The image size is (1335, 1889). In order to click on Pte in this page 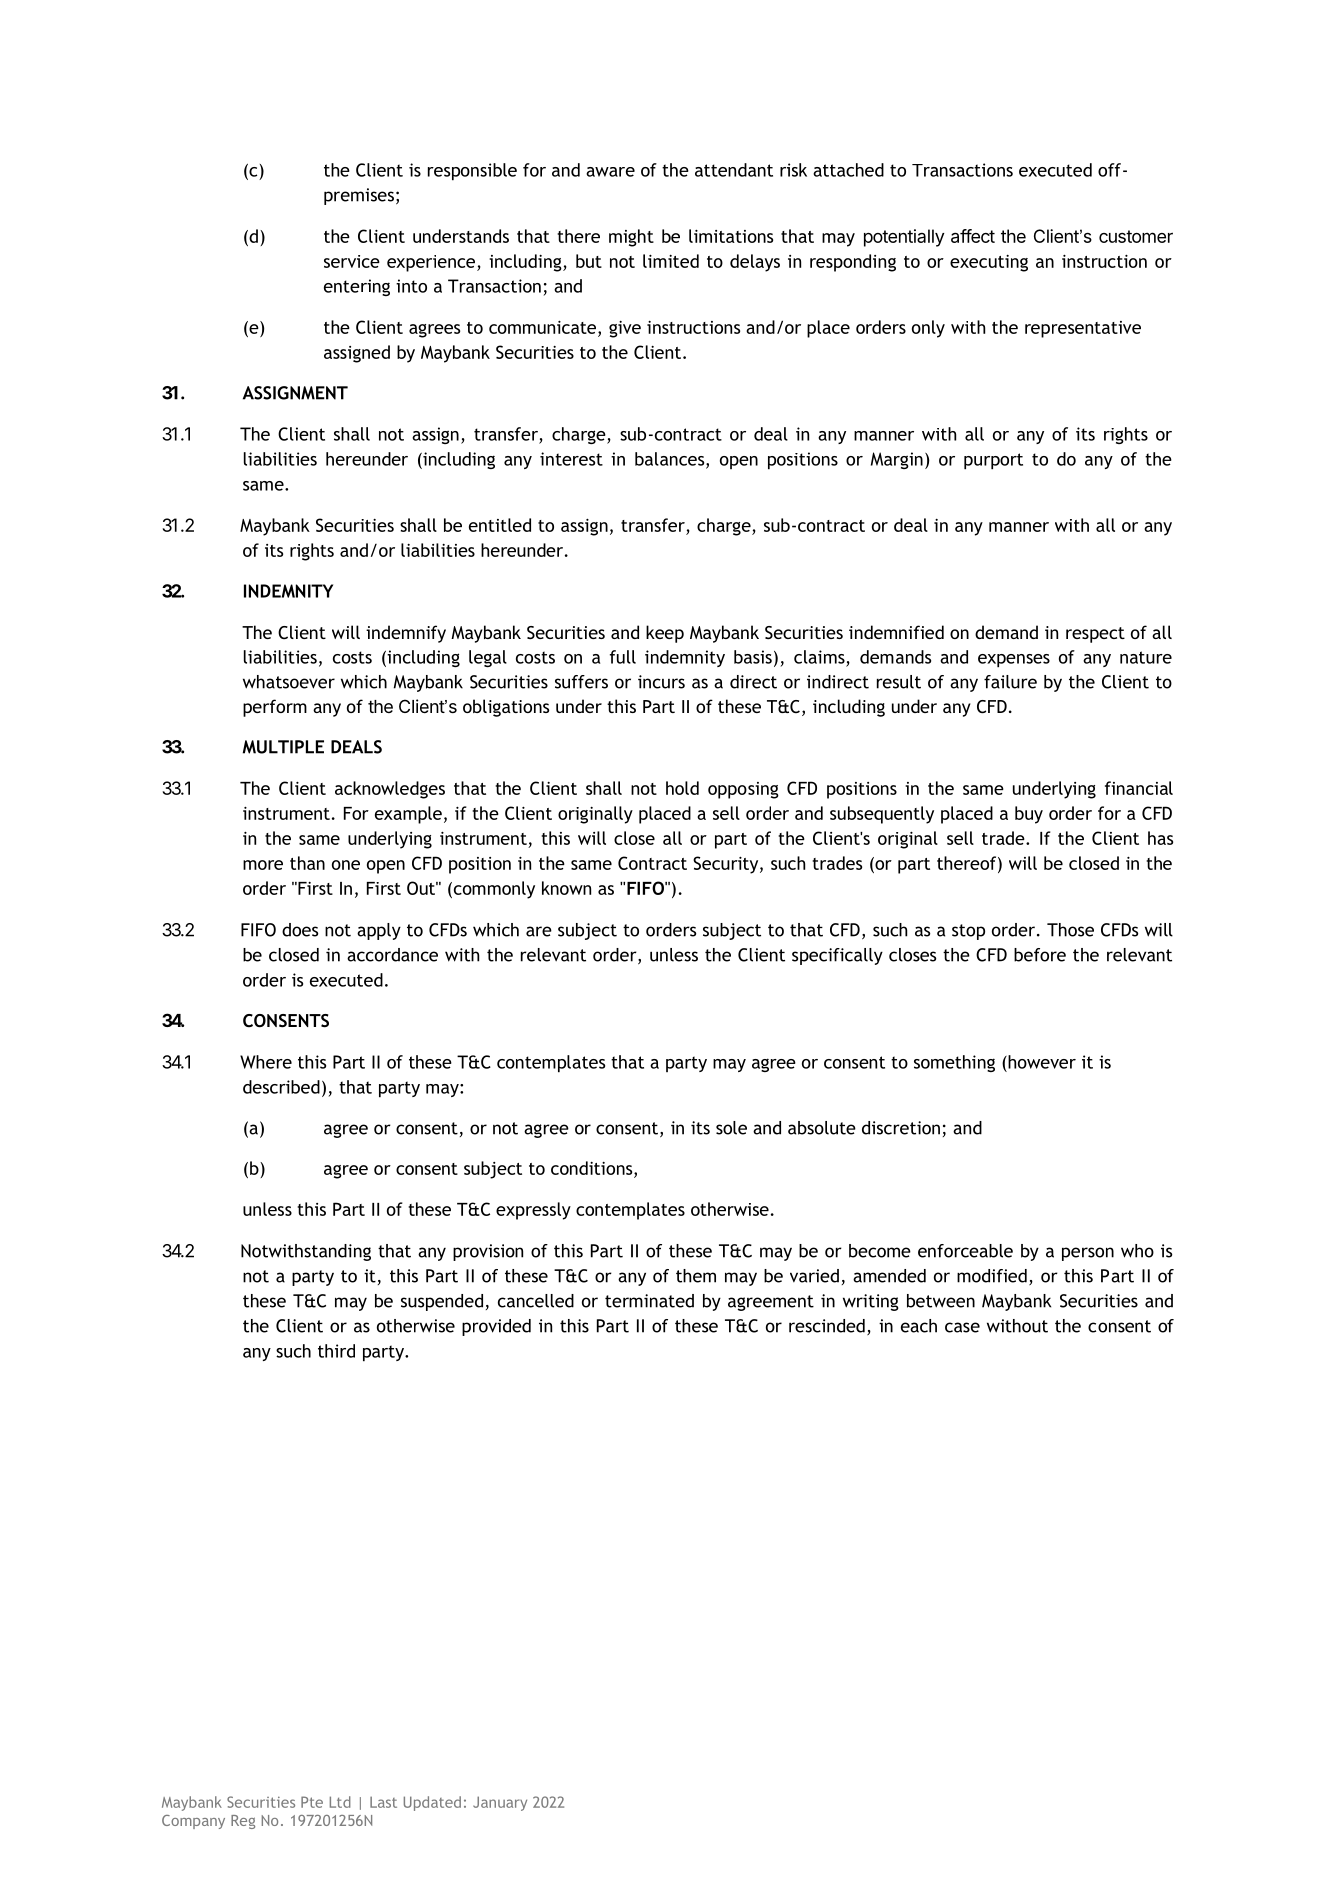, I will do `click(312, 1802)`.
